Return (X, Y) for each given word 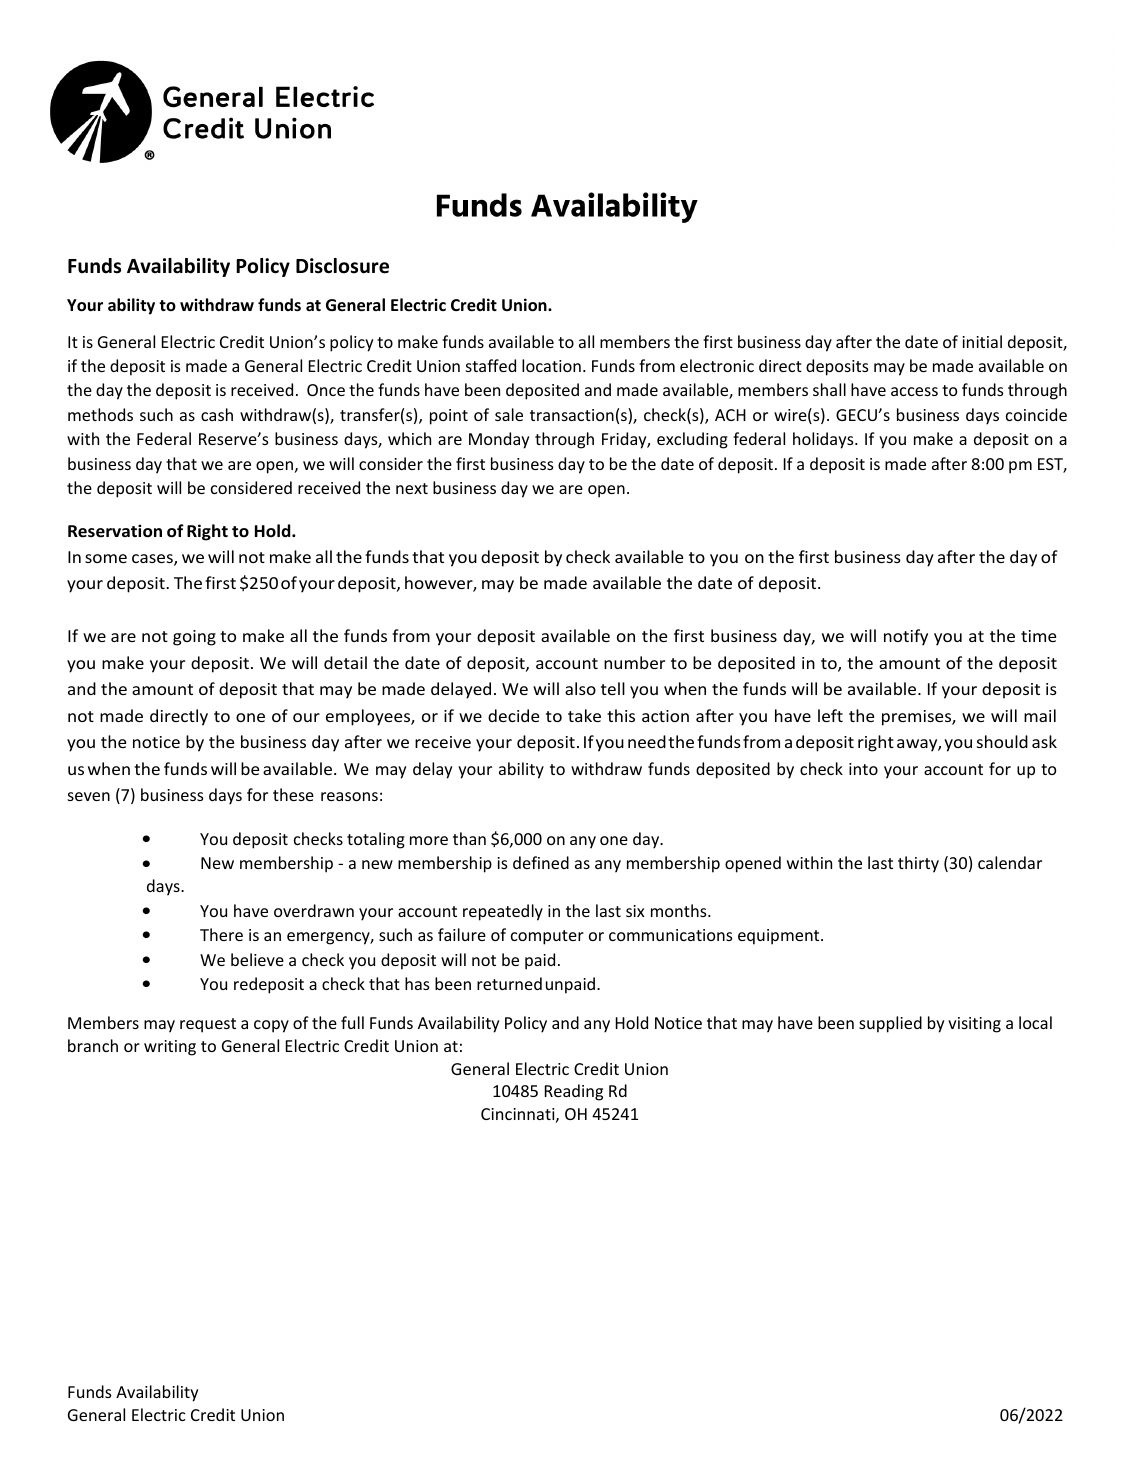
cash (217, 414)
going (194, 638)
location (551, 365)
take (584, 715)
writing (170, 1048)
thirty (918, 864)
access (914, 391)
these (293, 794)
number (634, 662)
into (863, 769)
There (221, 934)
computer (547, 937)
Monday (499, 440)
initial (982, 341)
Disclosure (342, 266)
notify (906, 637)
